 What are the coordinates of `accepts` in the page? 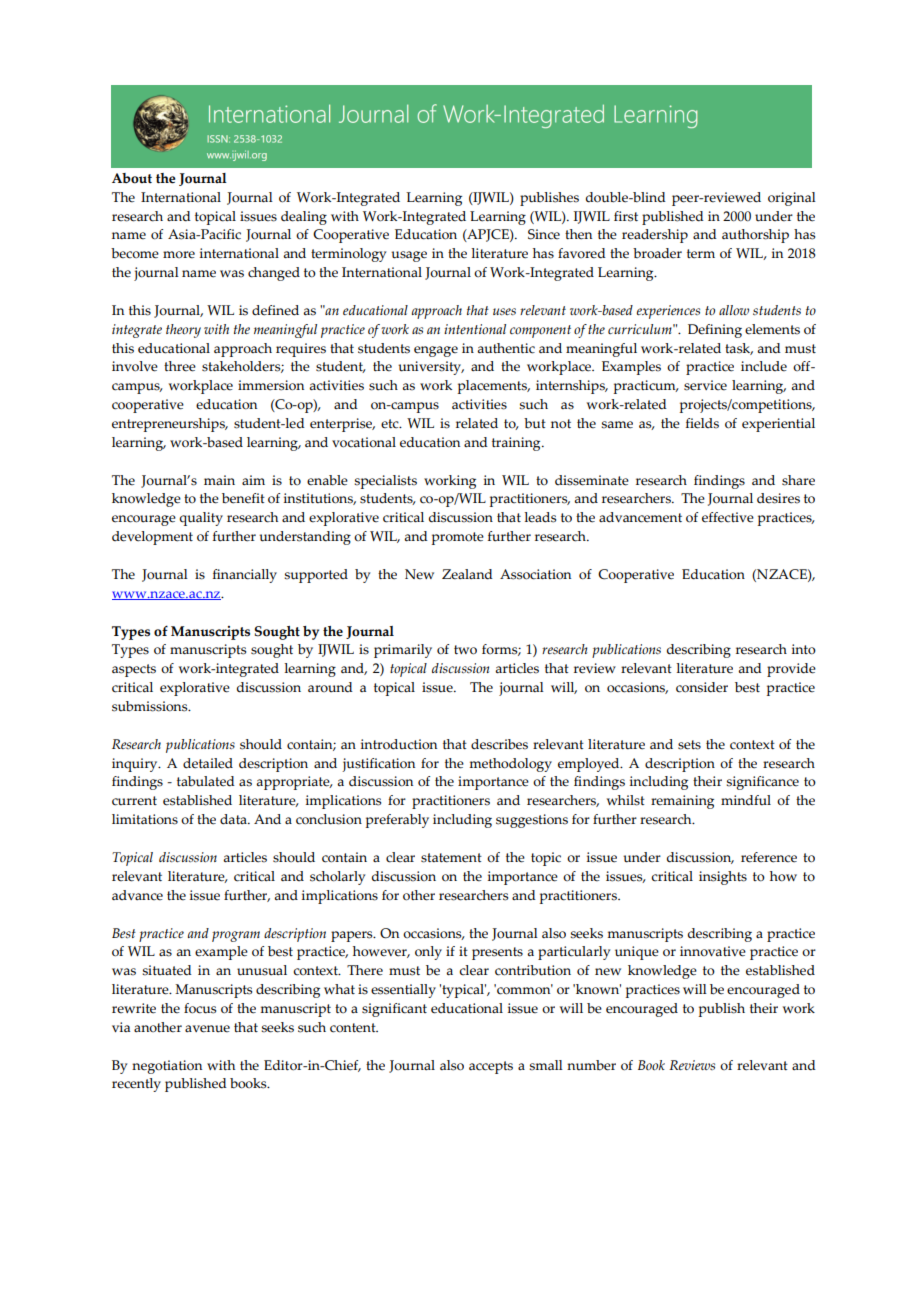 It's located at (491, 1067).
